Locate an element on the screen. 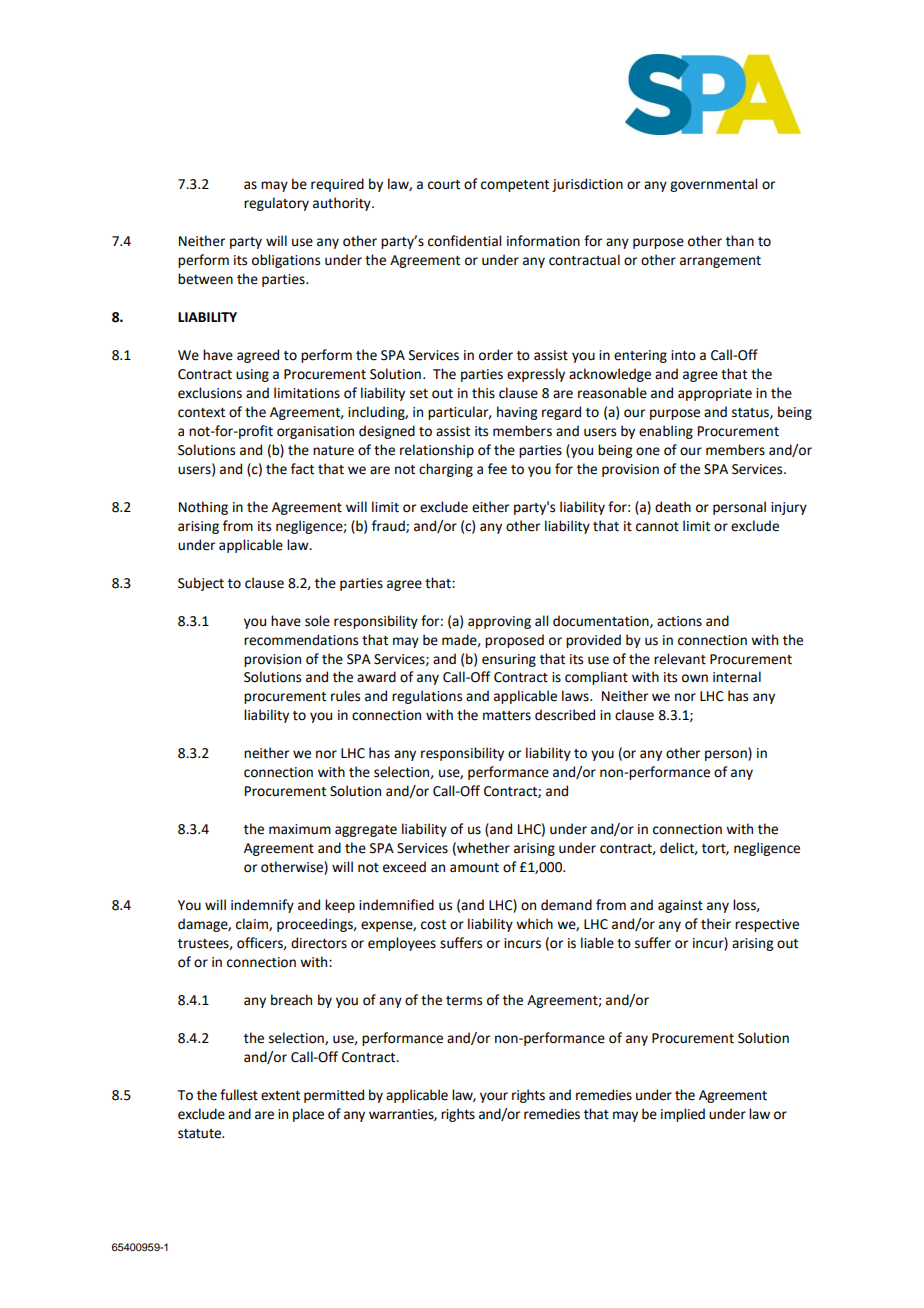 The width and height of the screenshot is (924, 1308). ensuring is located at coordinates (509, 660).
